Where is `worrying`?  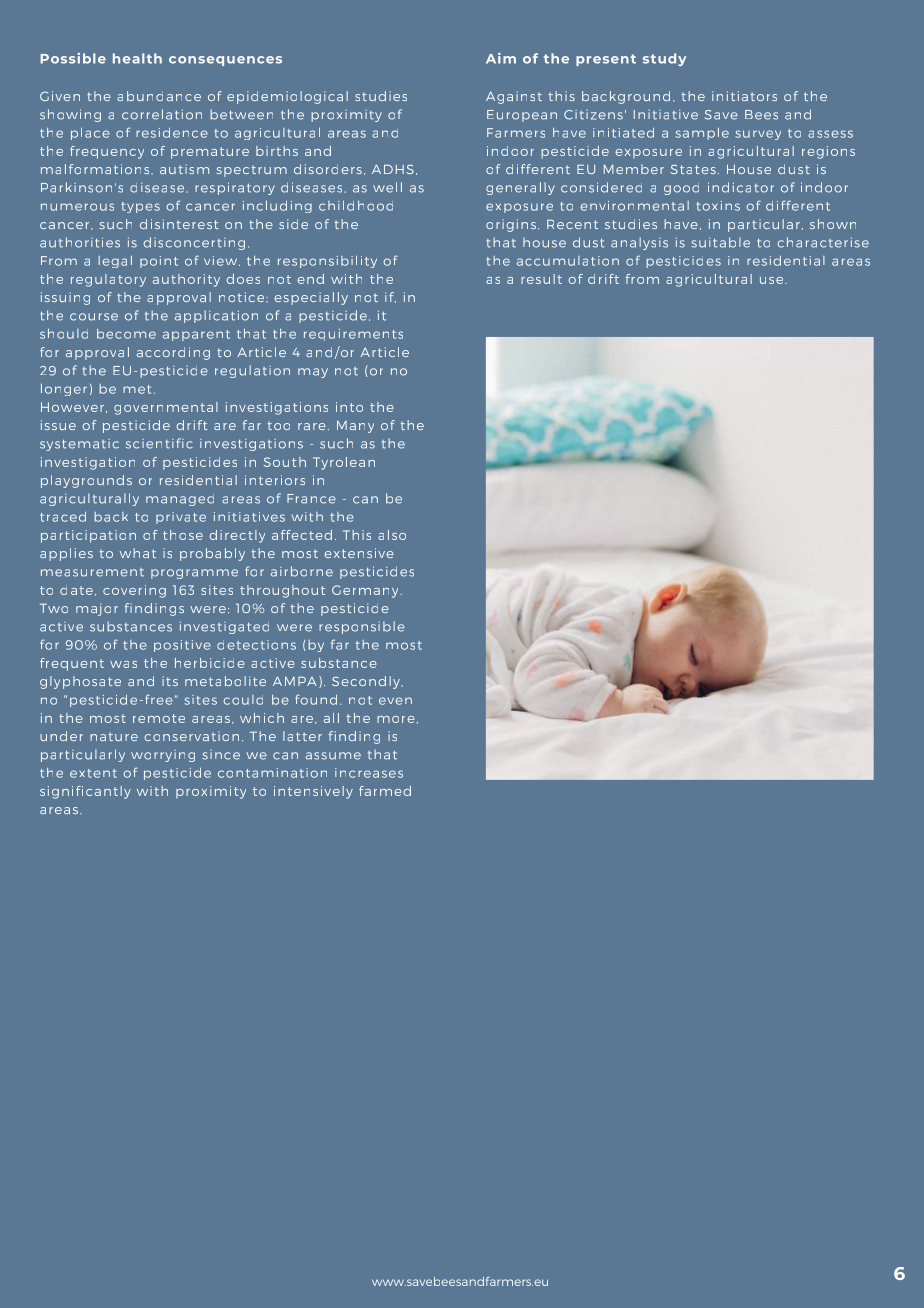 worrying is located at coordinates (163, 756).
